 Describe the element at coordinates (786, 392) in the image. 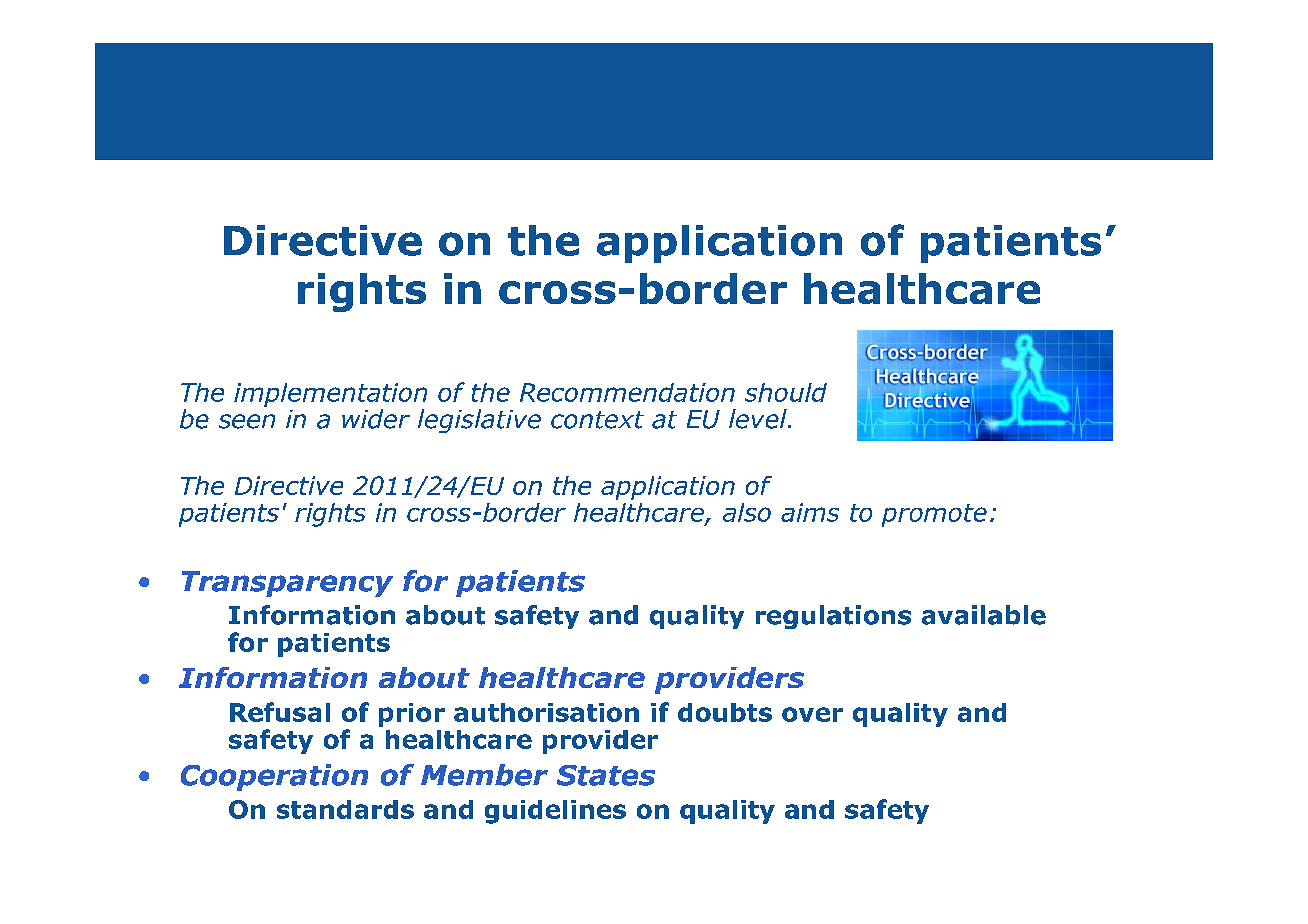

I see `should` at that location.
